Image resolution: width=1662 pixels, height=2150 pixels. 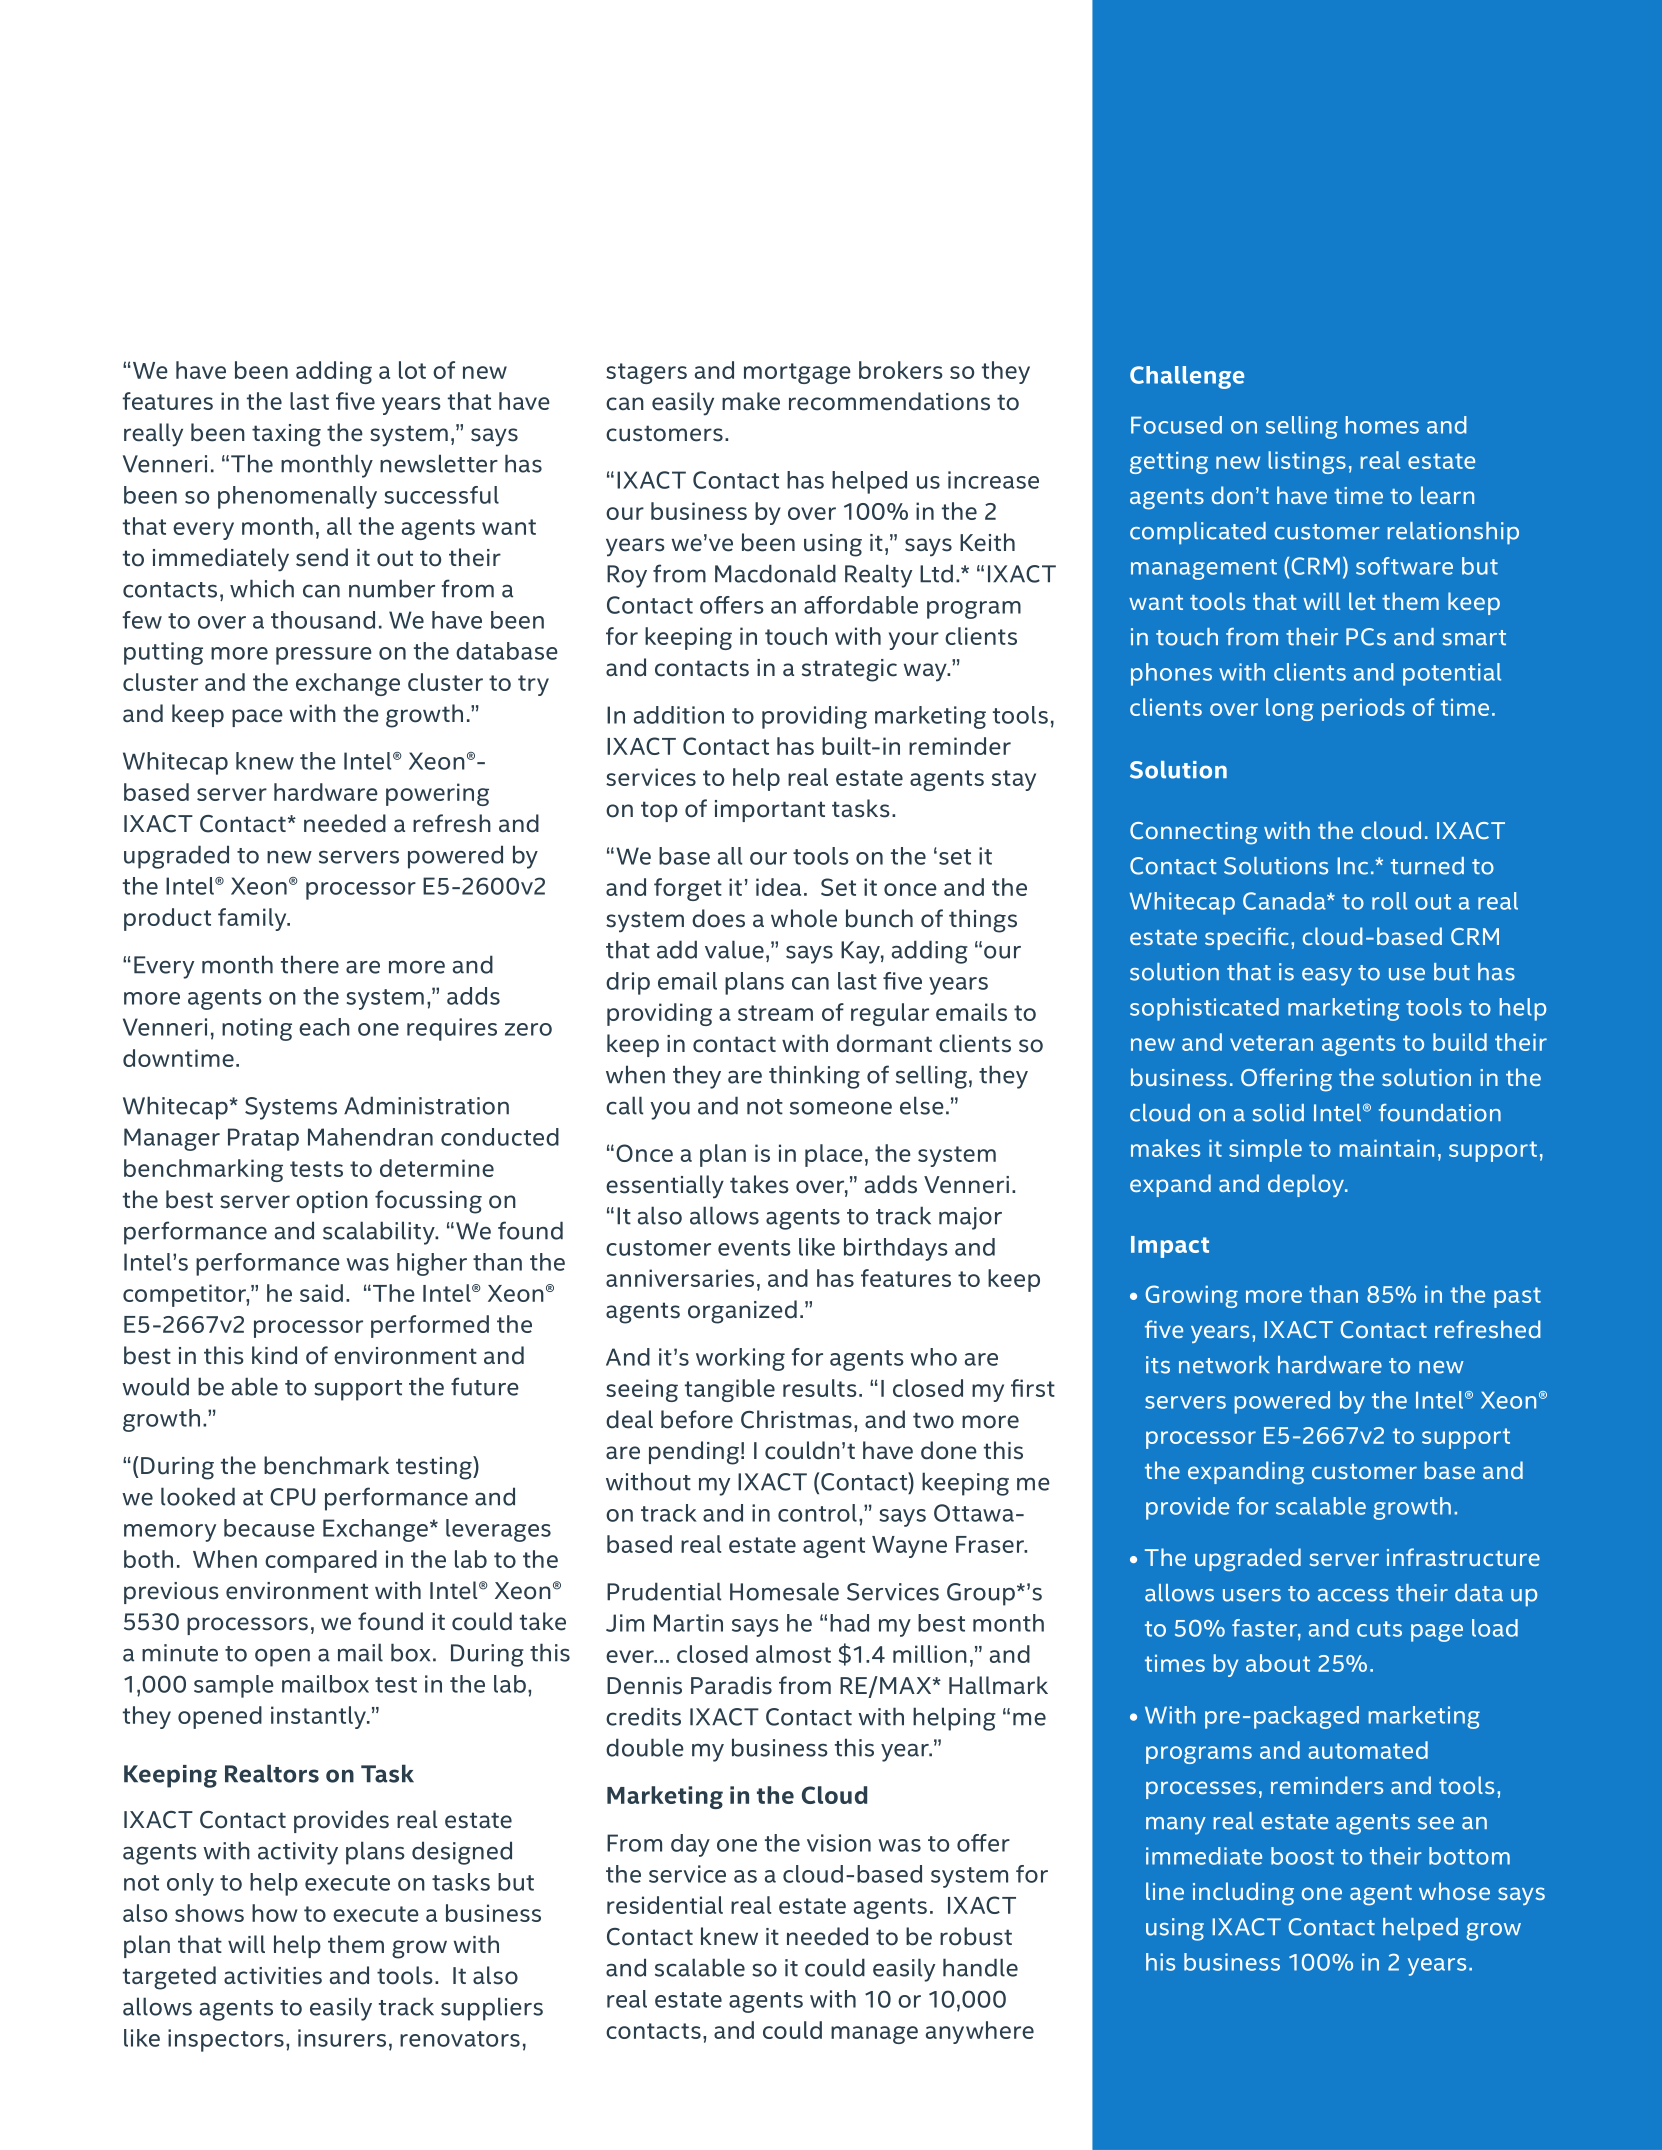 I want to click on important, so click(x=770, y=811).
